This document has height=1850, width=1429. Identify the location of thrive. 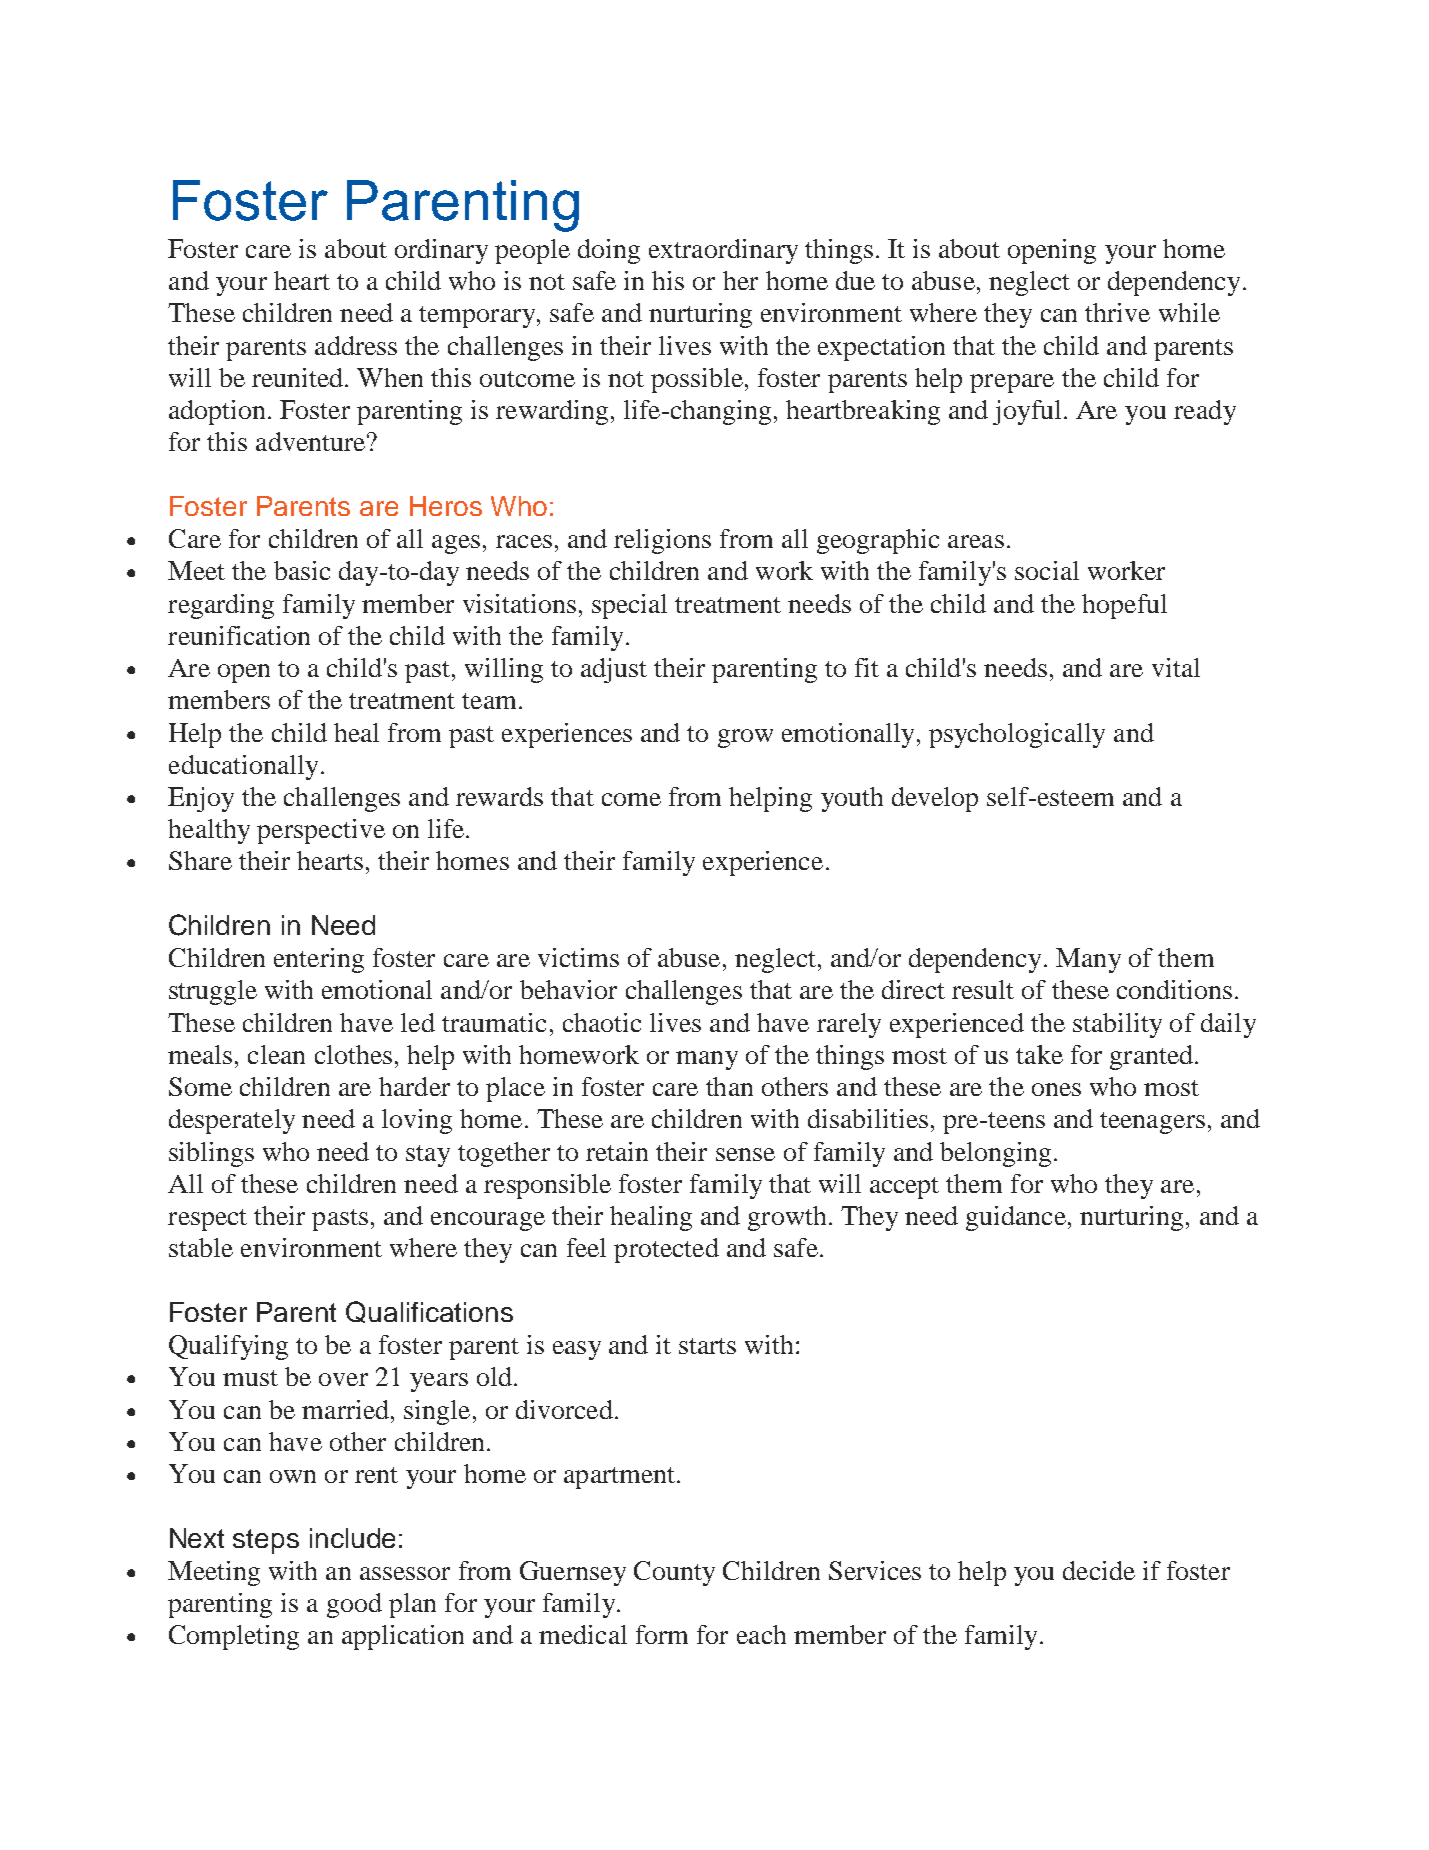
(1117, 312).
